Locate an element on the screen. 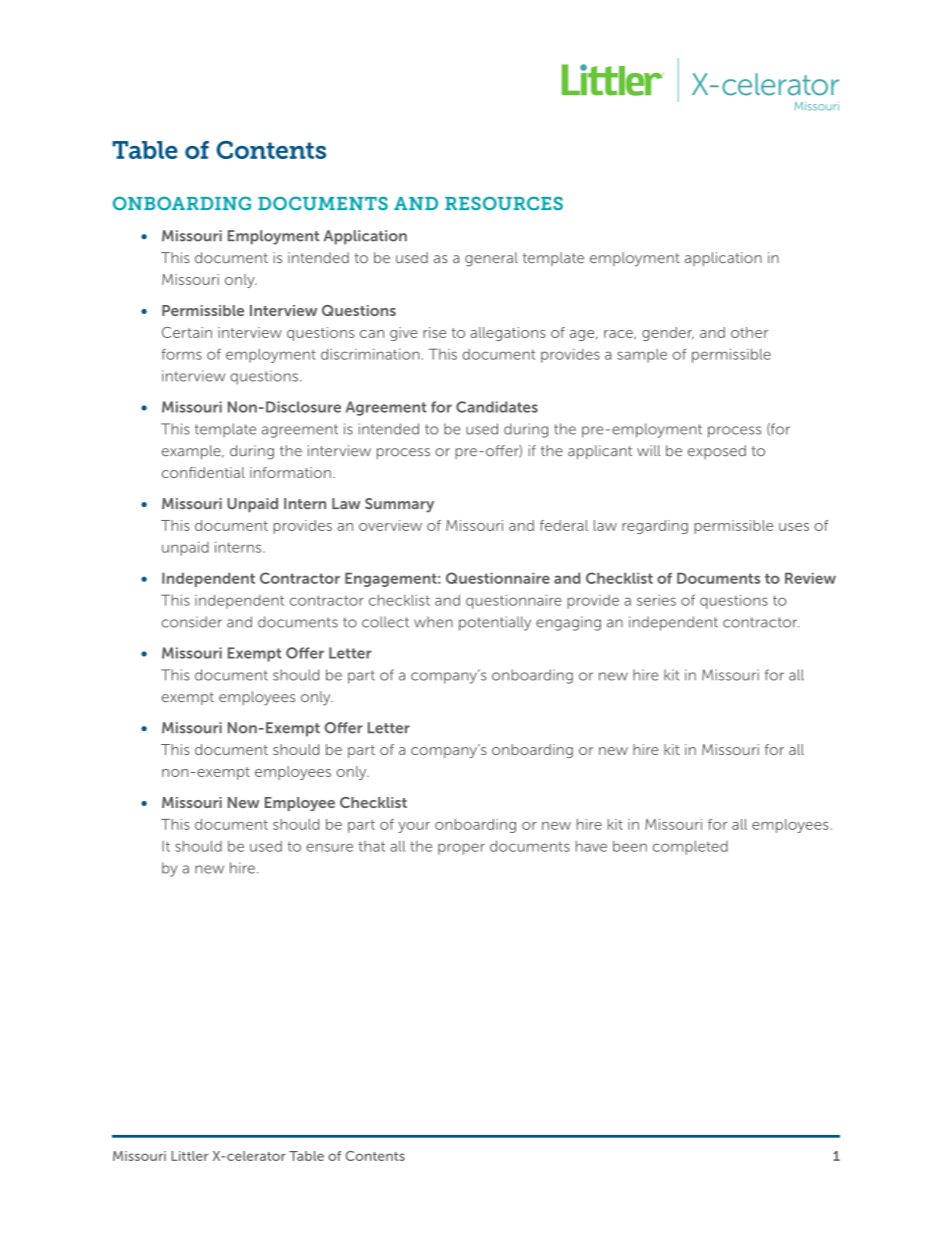 The width and height of the screenshot is (952, 1233). have is located at coordinates (591, 846).
